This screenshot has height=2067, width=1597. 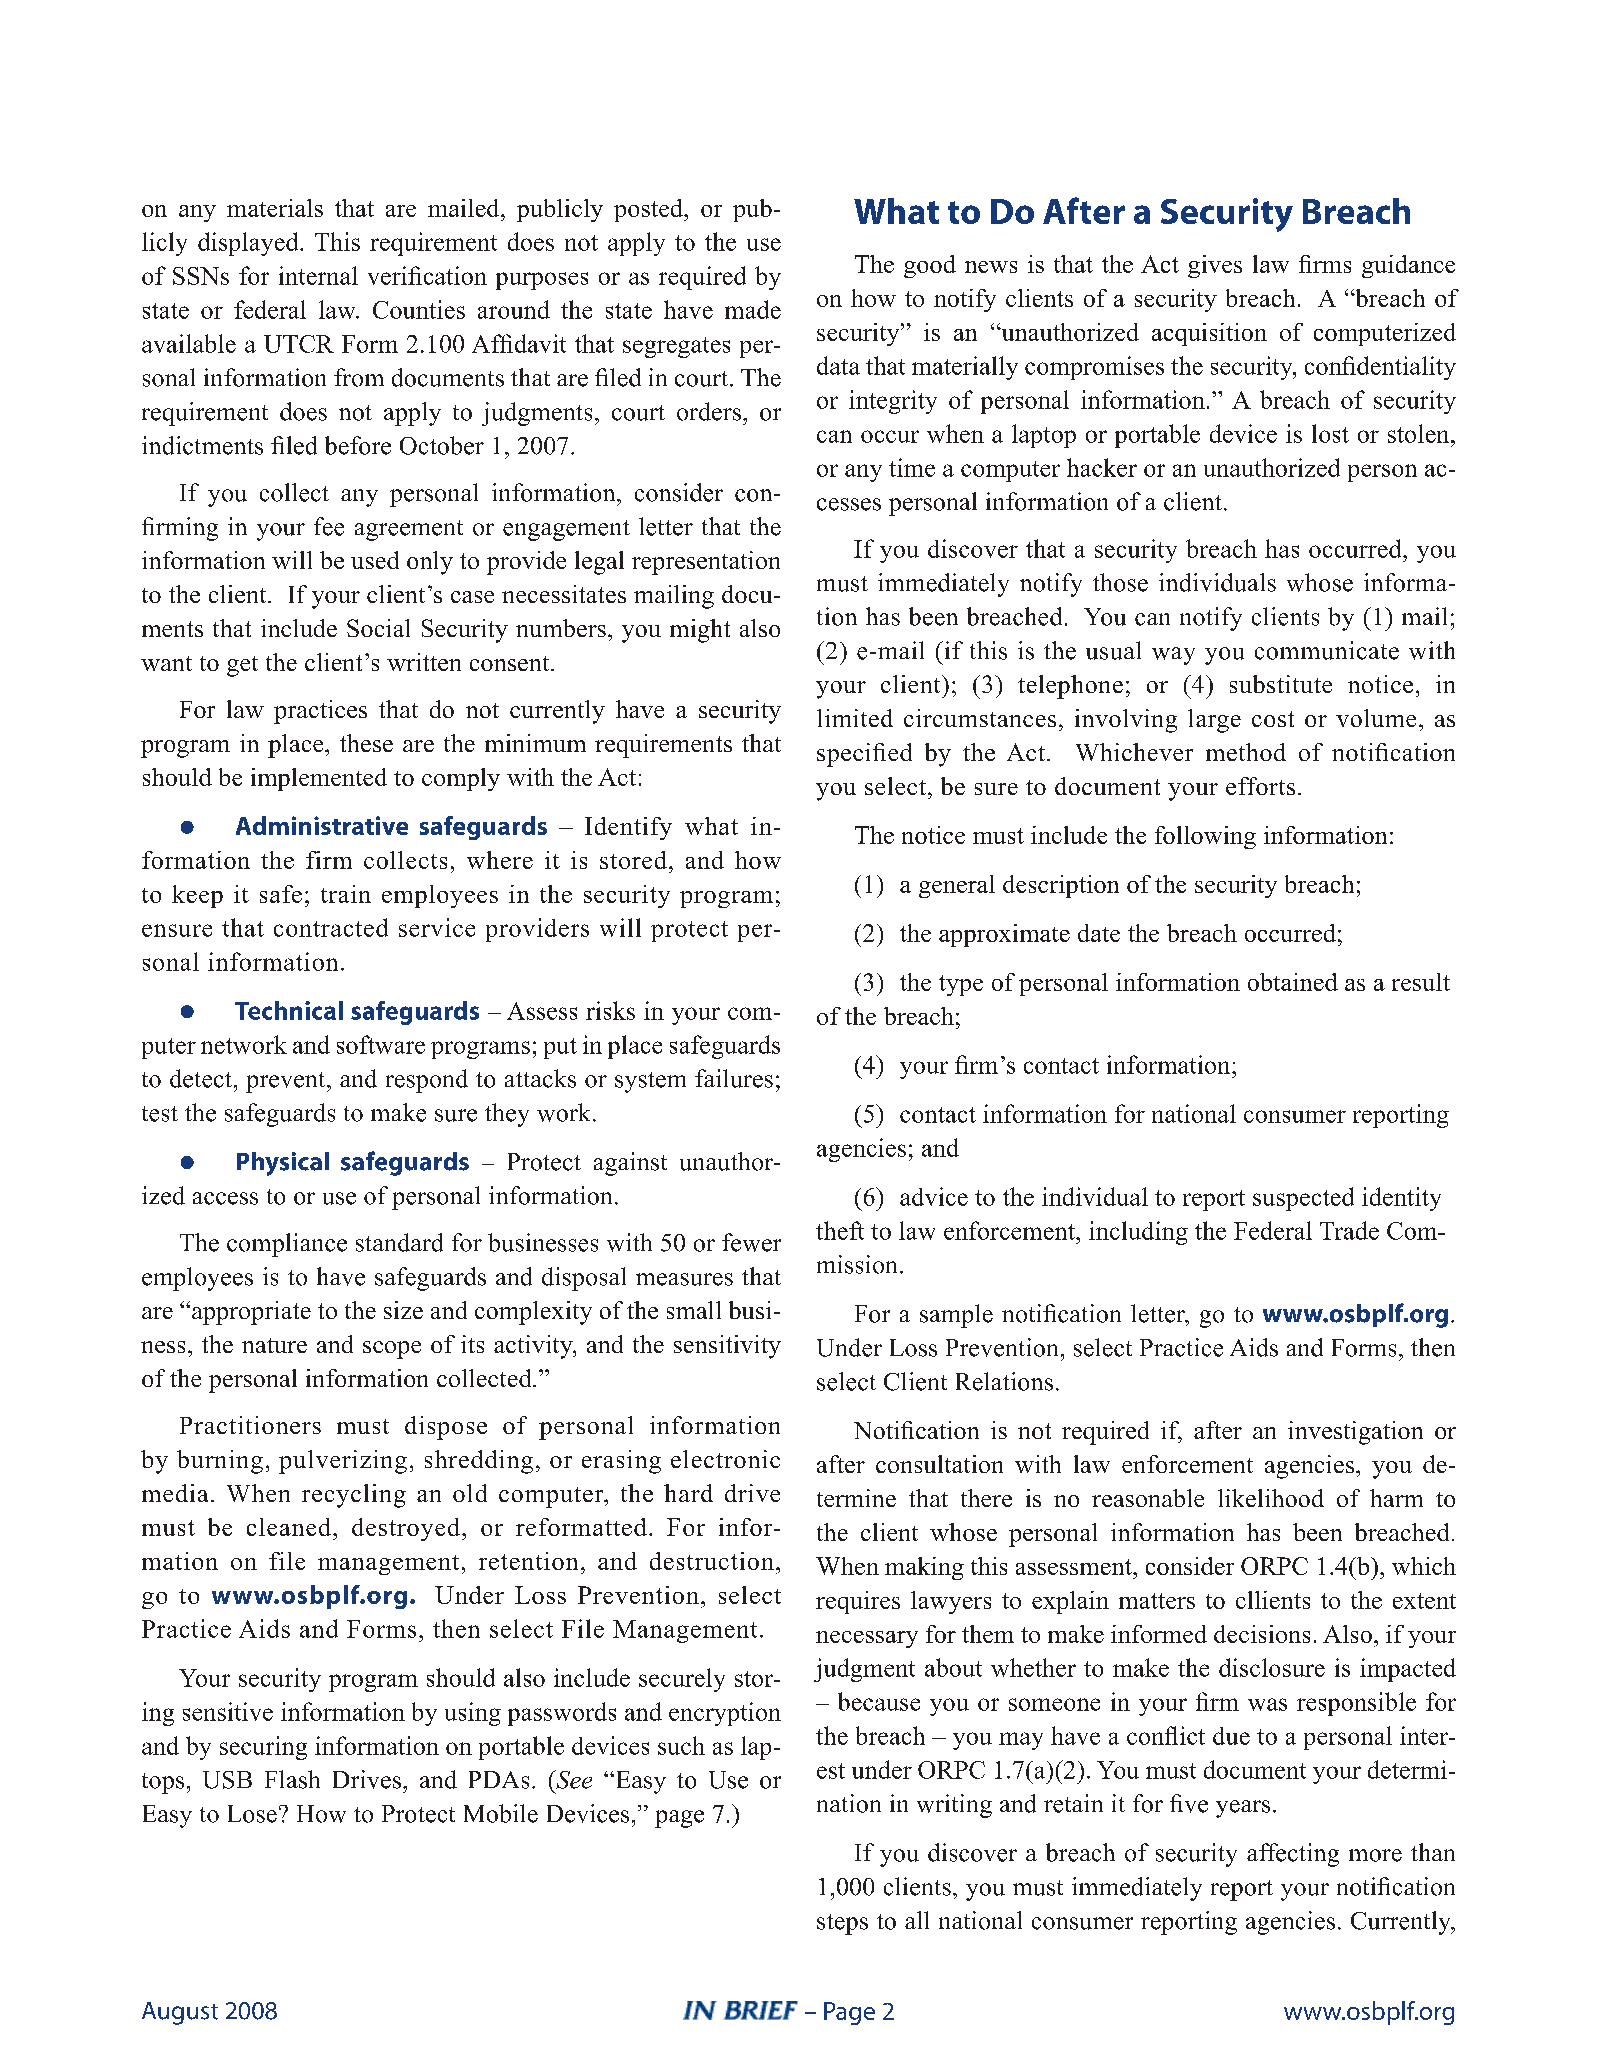 I want to click on Physical, so click(x=283, y=1164).
